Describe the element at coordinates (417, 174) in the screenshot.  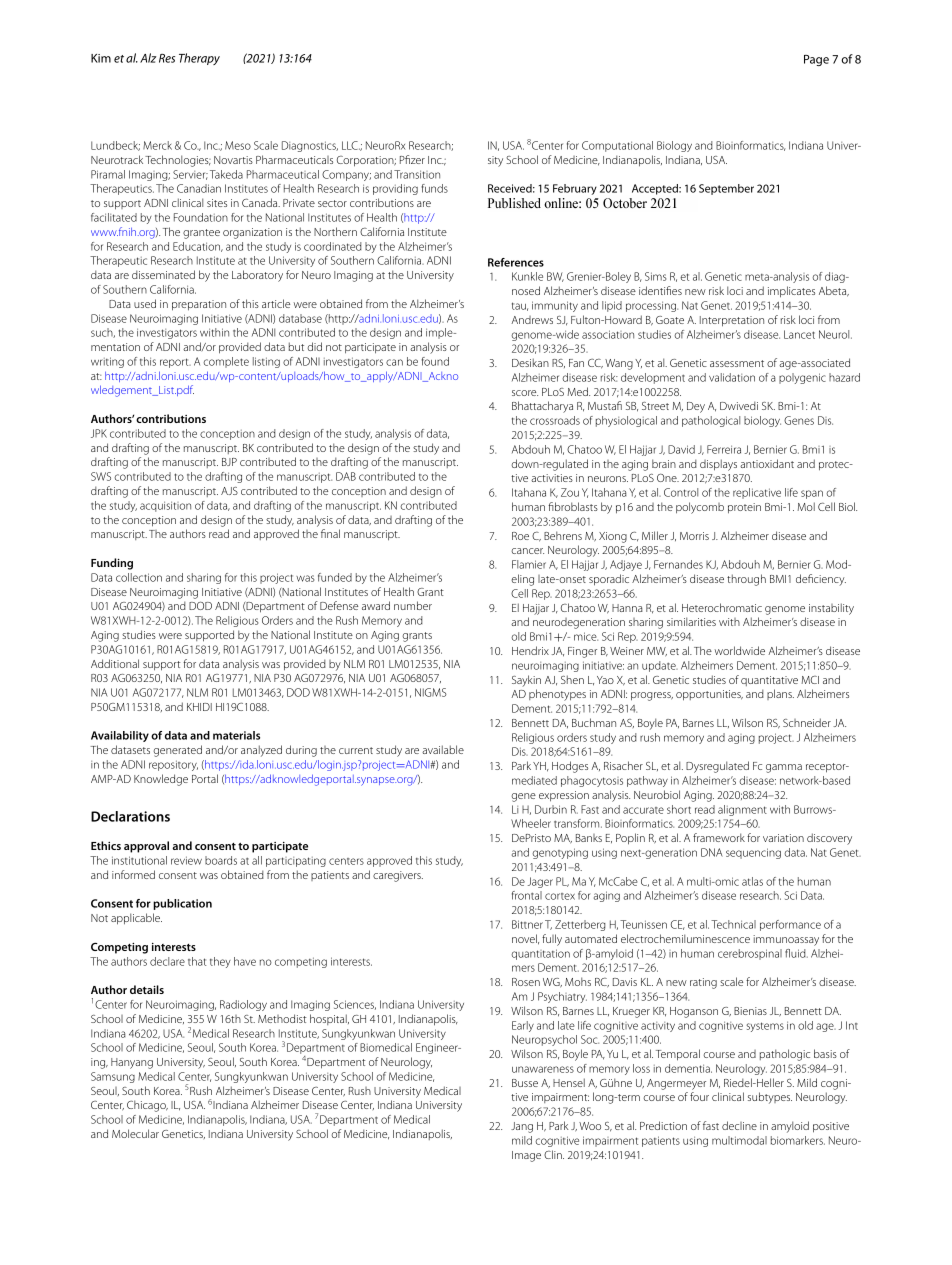
I see `Transition` at that location.
